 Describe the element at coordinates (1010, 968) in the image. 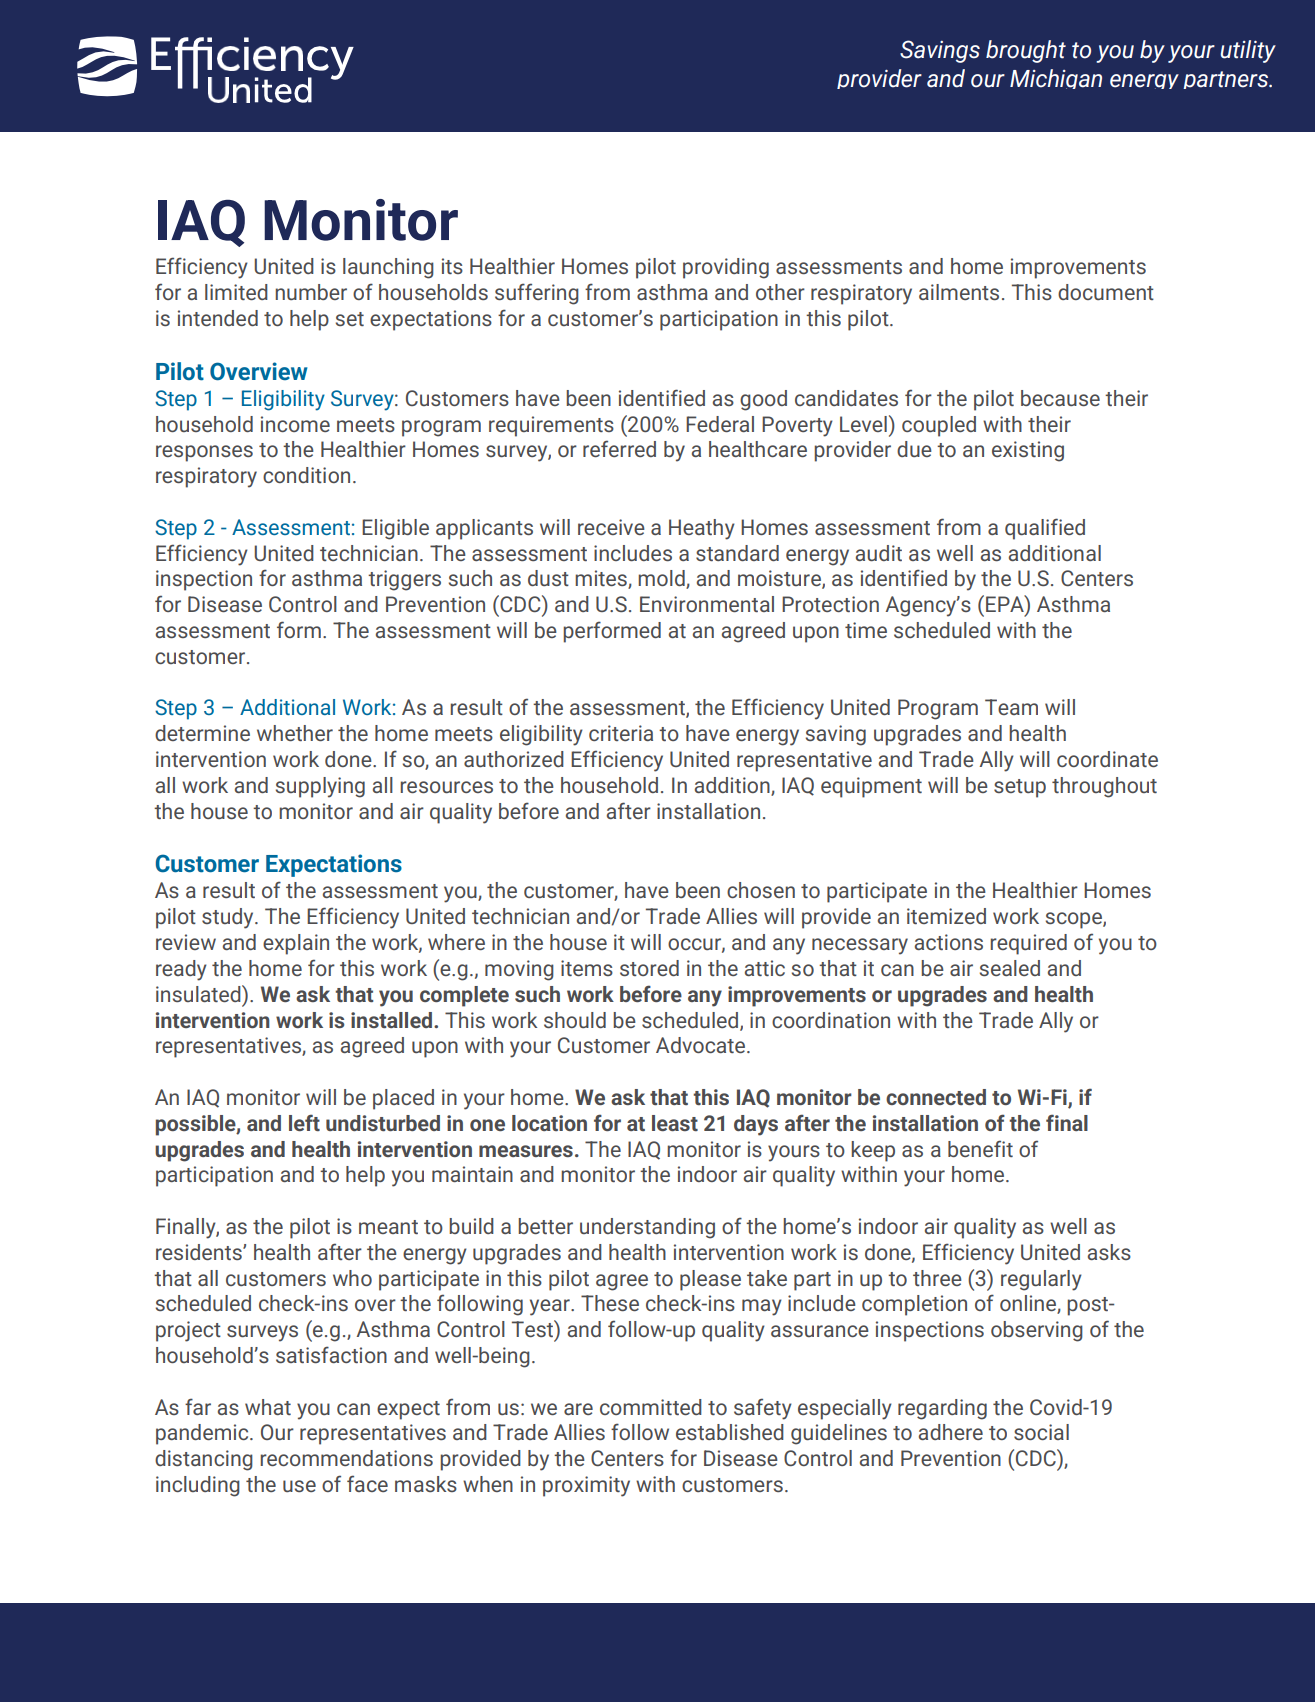

I see `sealed` at that location.
